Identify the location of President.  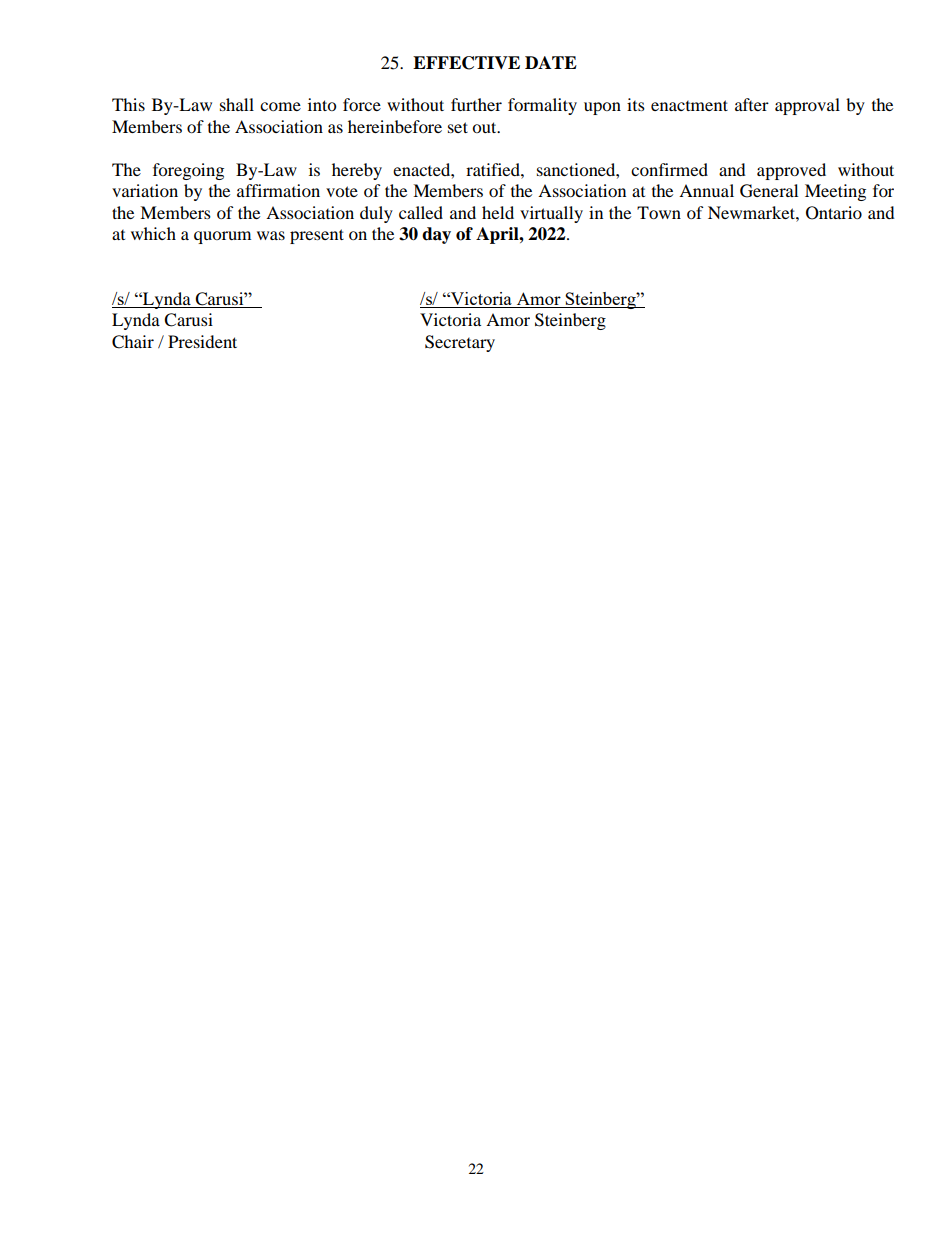
(202, 341).
